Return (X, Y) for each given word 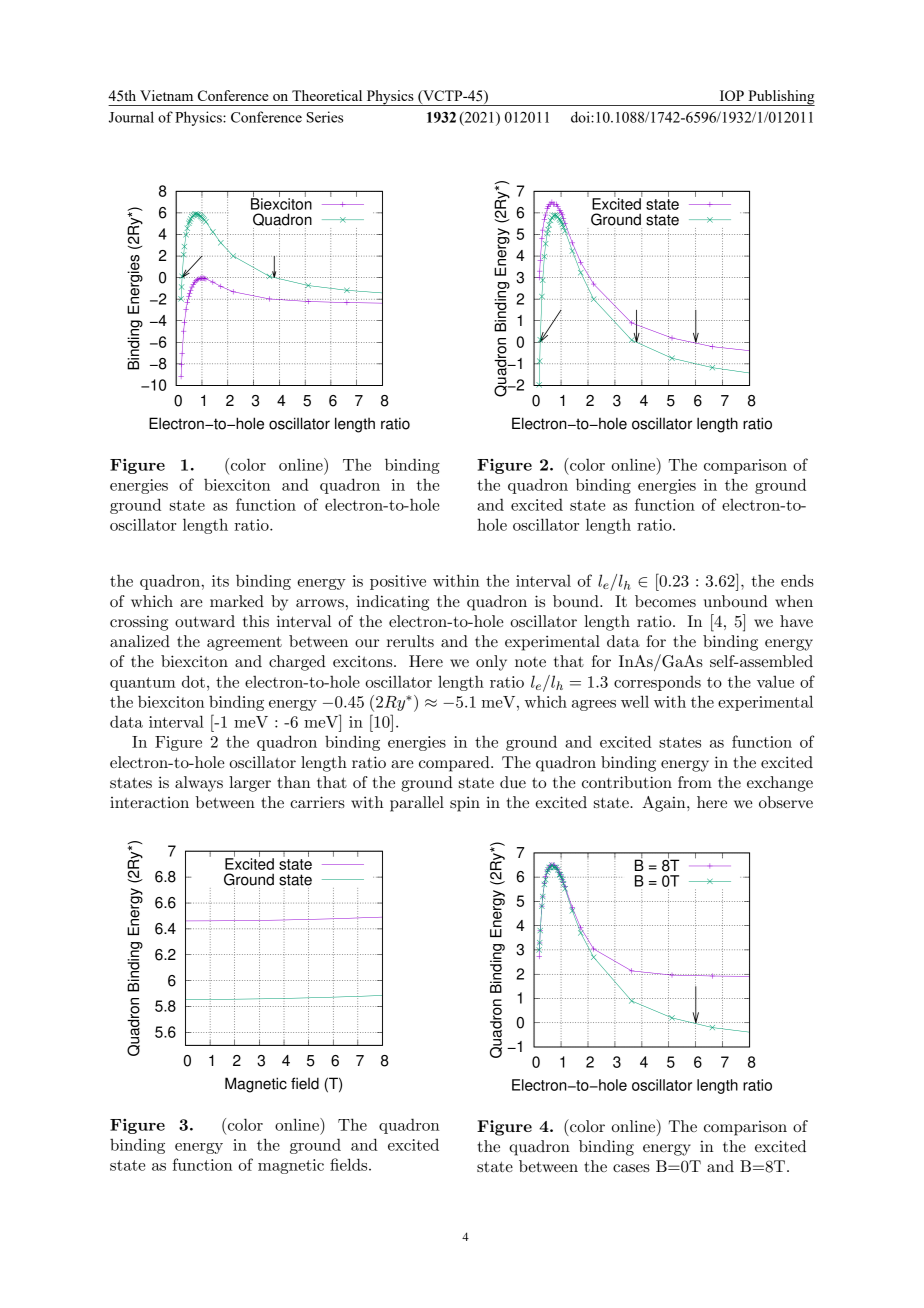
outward (205, 621)
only (491, 663)
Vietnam (166, 95)
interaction (149, 802)
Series (324, 117)
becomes (665, 601)
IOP (732, 95)
